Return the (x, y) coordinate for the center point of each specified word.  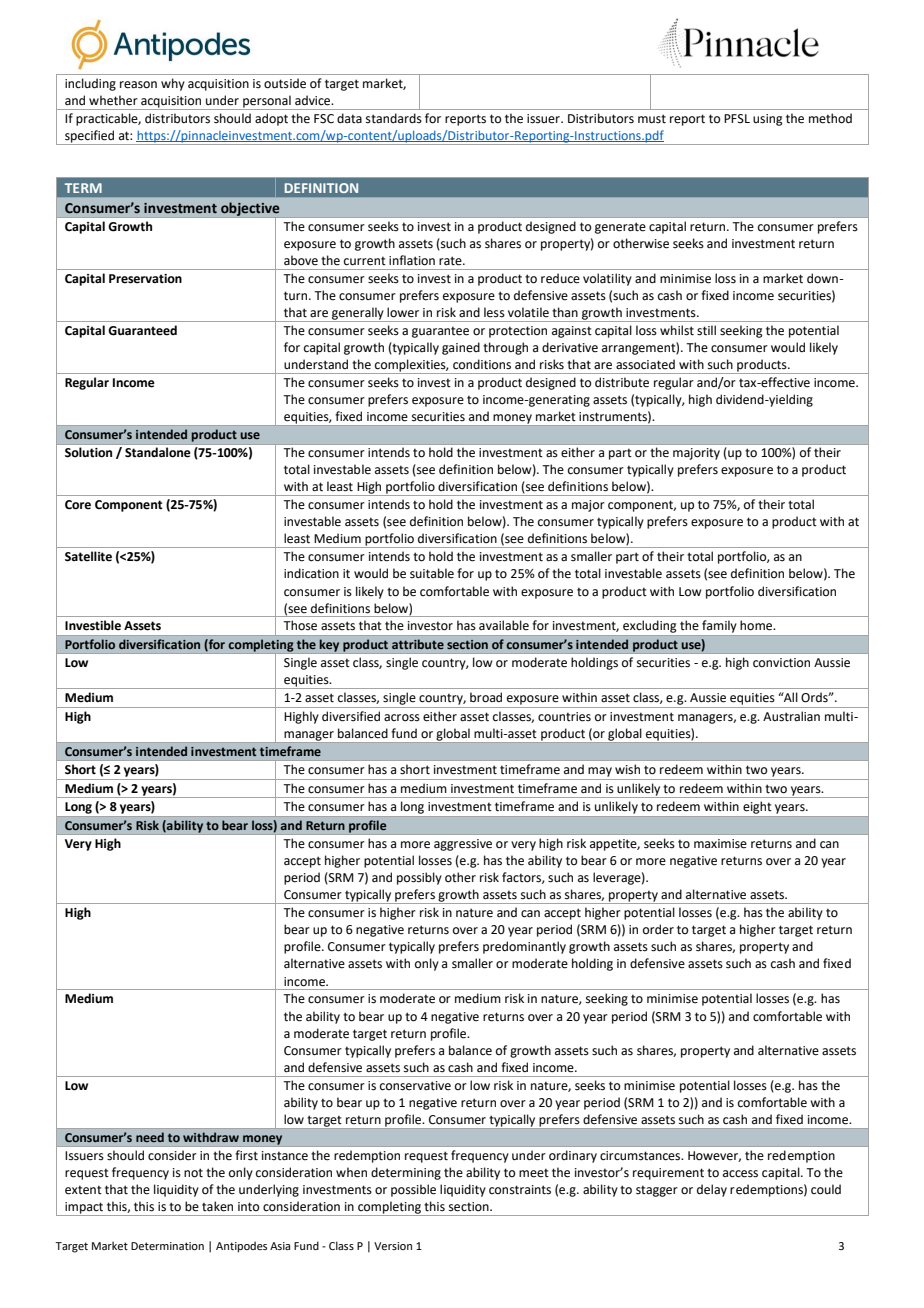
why (173, 84)
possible (413, 1190)
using (768, 120)
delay (712, 1190)
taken (217, 1206)
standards (394, 118)
